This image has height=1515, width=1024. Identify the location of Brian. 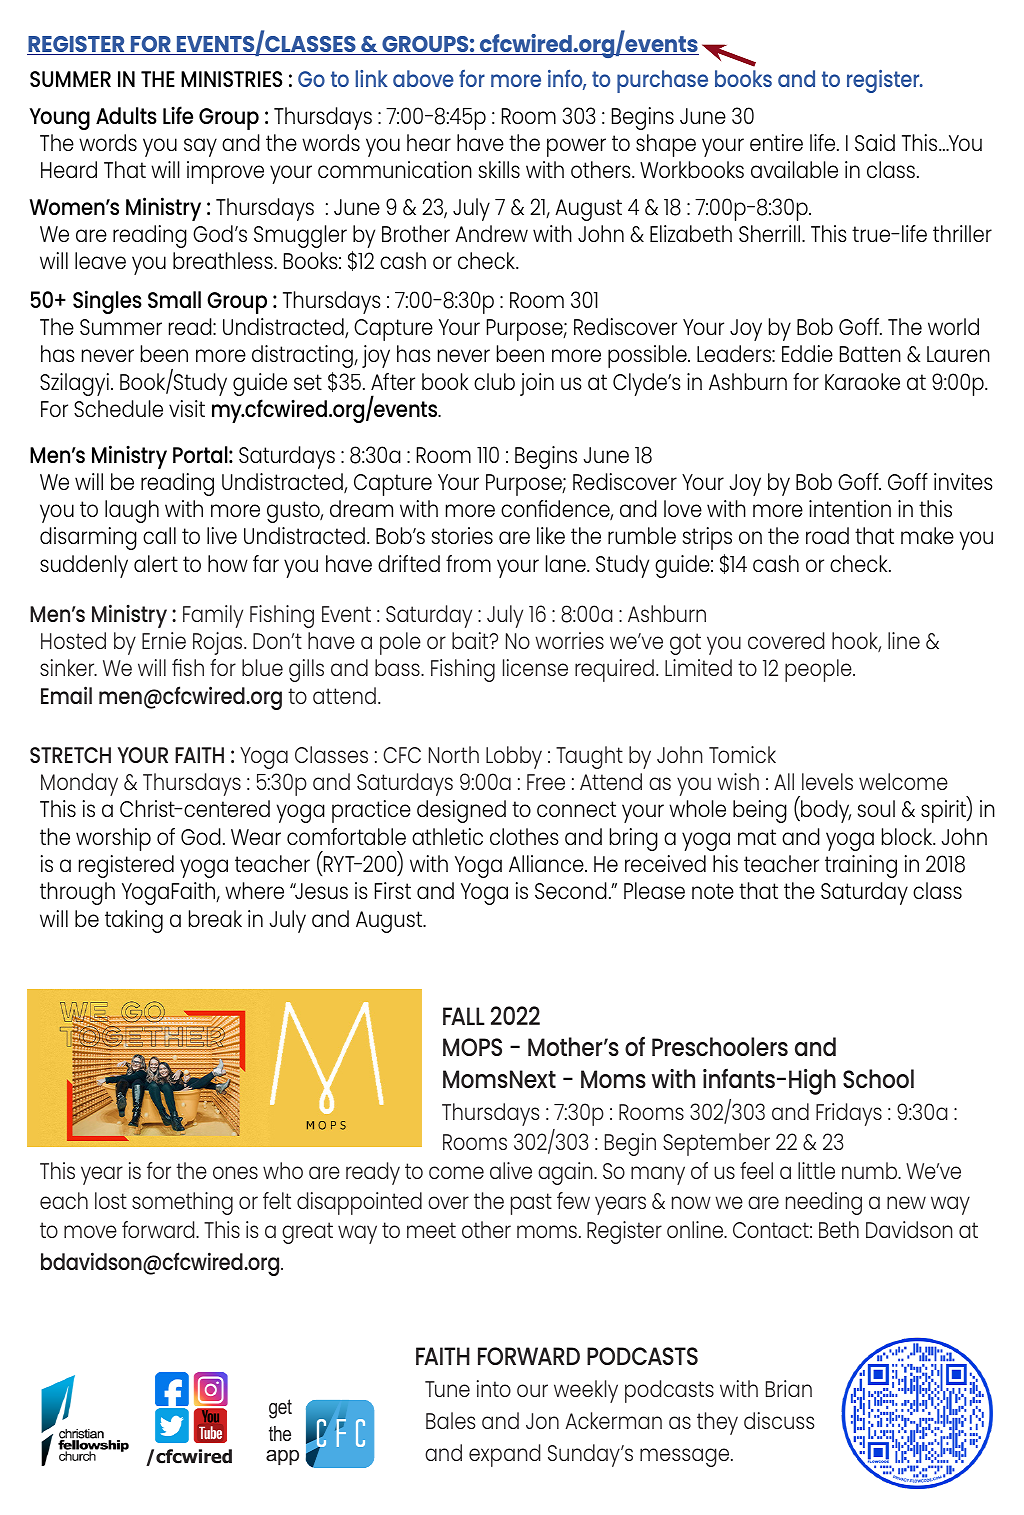
(789, 1388).
